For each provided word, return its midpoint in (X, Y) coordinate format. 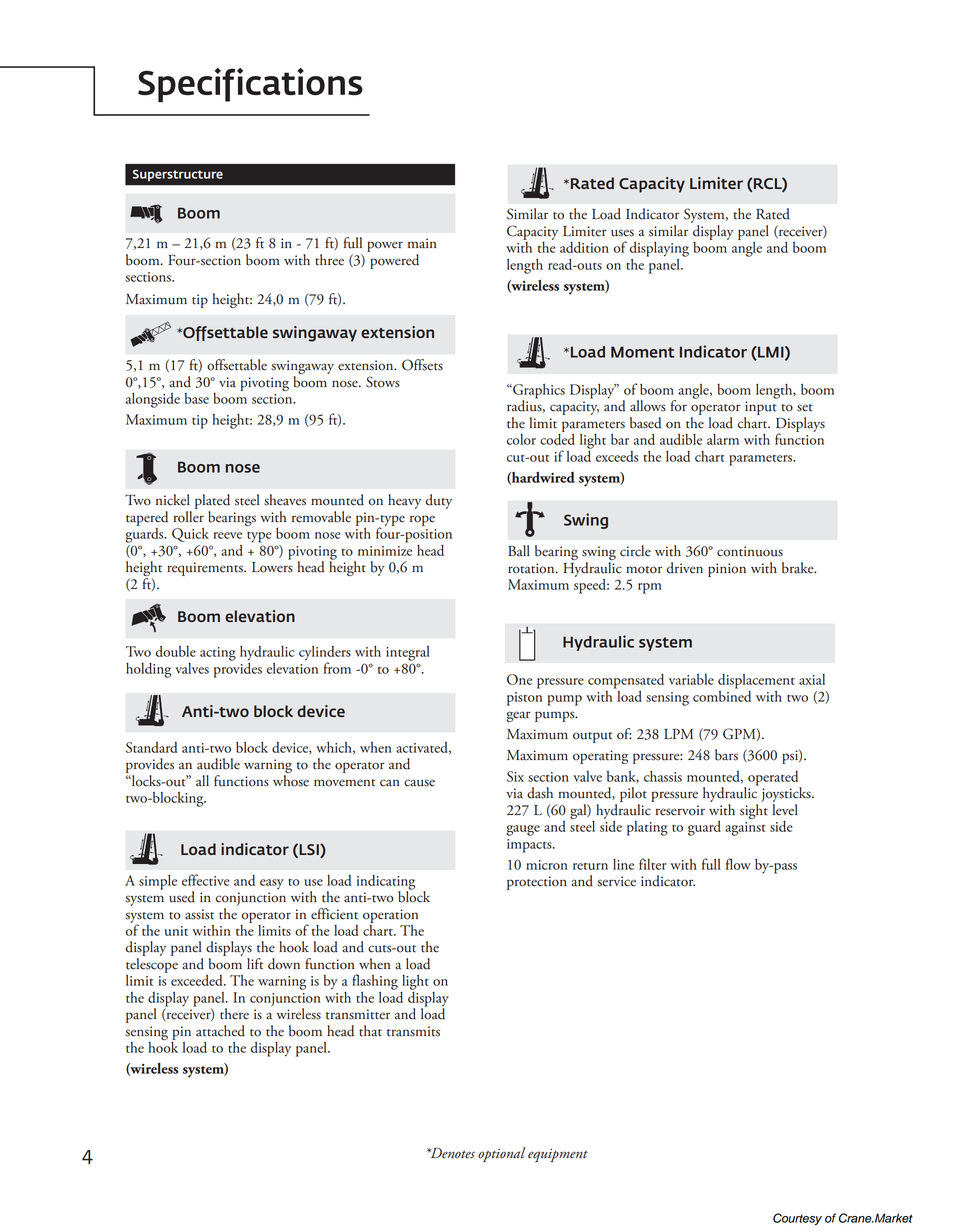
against (745, 829)
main (422, 243)
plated (212, 503)
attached (220, 1031)
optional (501, 1154)
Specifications (250, 85)
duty (439, 501)
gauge (523, 830)
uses (622, 233)
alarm (723, 439)
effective (205, 880)
